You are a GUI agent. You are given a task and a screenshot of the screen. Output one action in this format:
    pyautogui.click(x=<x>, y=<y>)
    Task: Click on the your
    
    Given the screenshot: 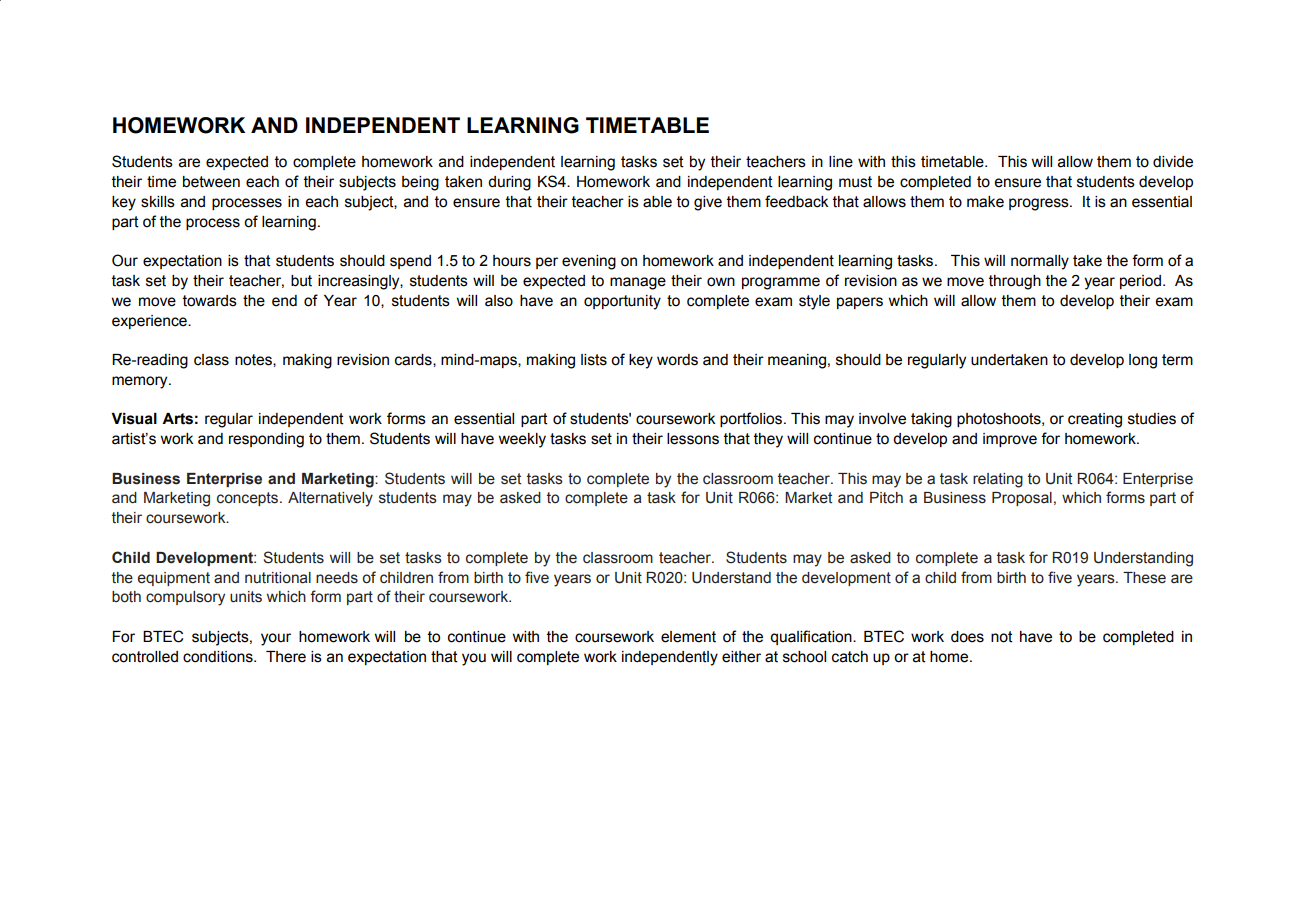 What is the action you would take?
    pyautogui.click(x=276, y=639)
